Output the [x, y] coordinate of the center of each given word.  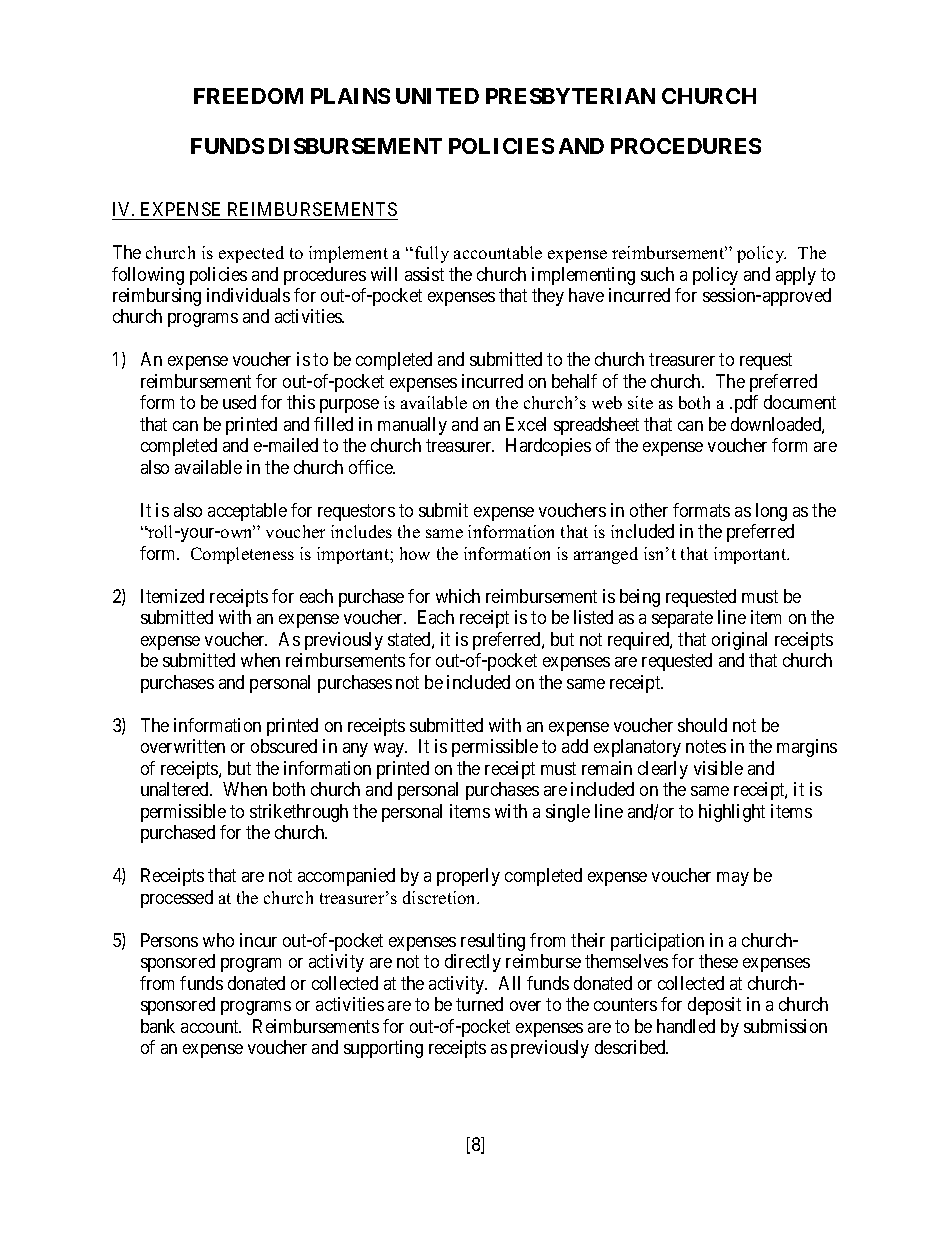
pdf [746, 404]
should [702, 725]
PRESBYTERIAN [570, 96]
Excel [526, 424]
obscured [284, 746]
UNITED [437, 96]
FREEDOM [248, 96]
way [390, 750]
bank [158, 1026]
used [239, 402]
